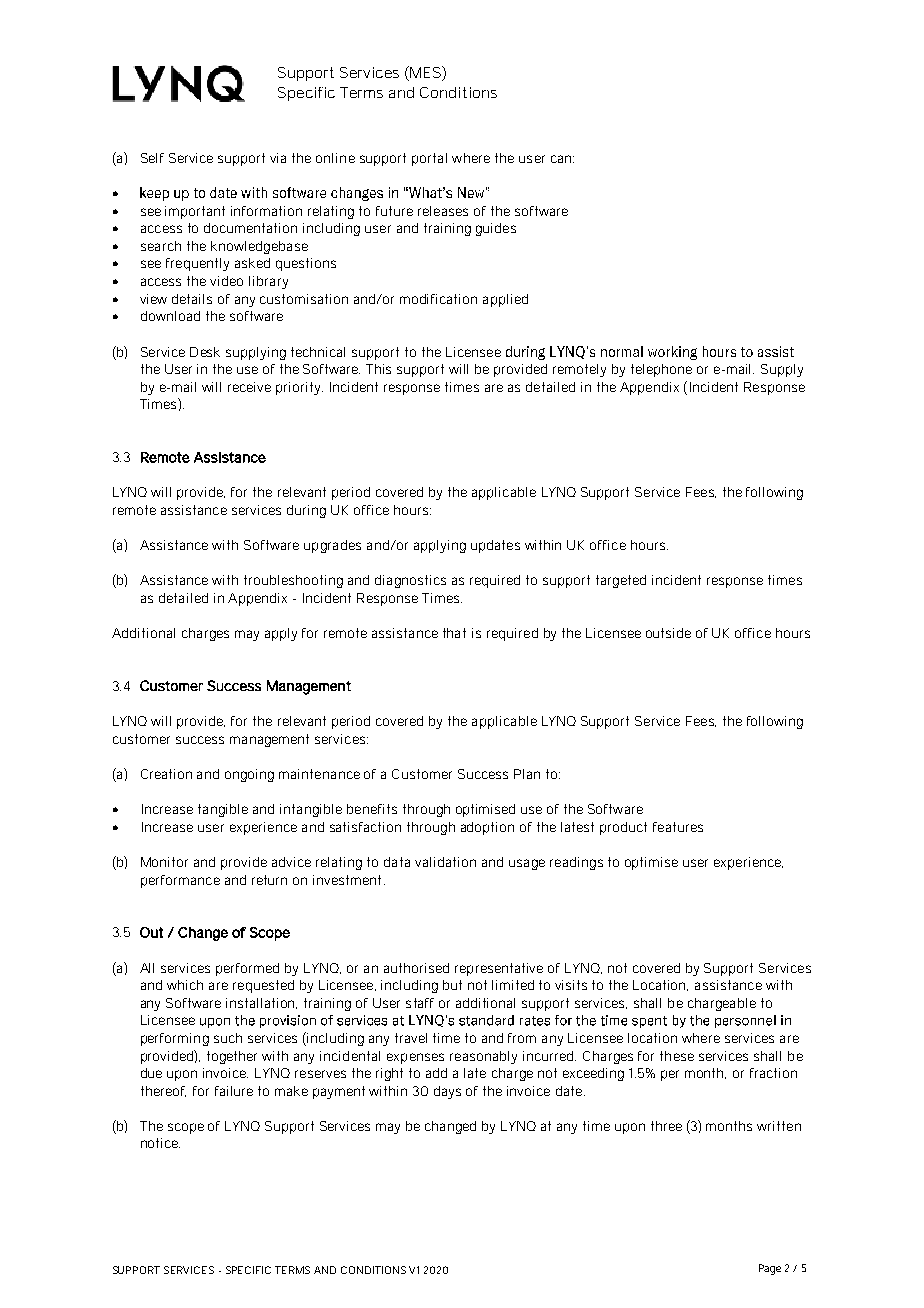  What do you see at coordinates (527, 774) in the page?
I see `Plan` at bounding box center [527, 774].
